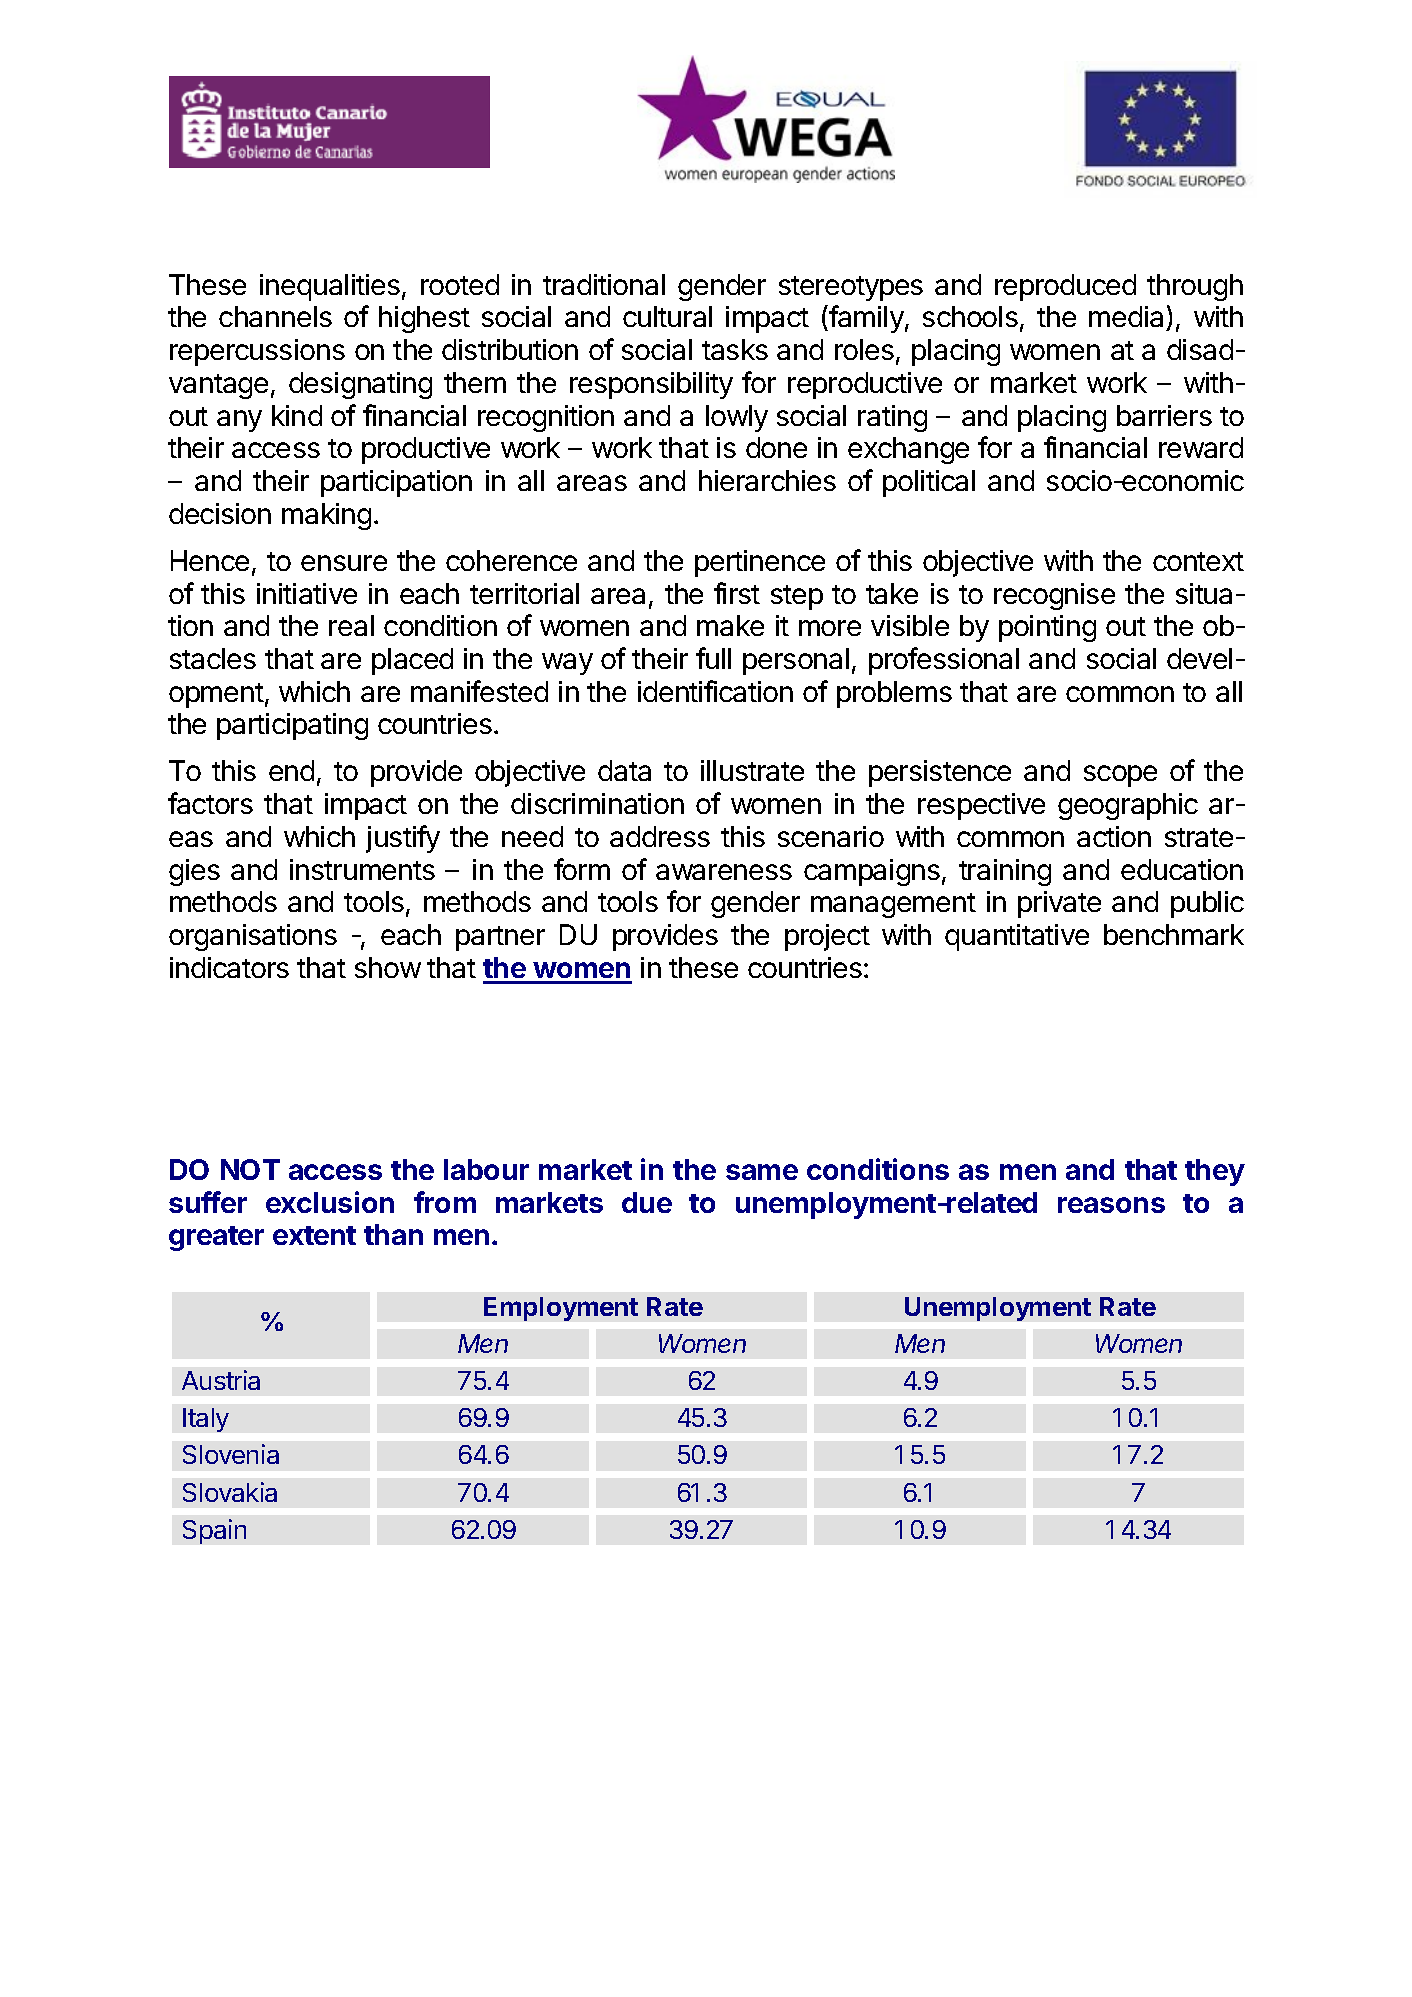 This screenshot has width=1412, height=1997. Describe the element at coordinates (667, 316) in the screenshot. I see `cultural` at that location.
